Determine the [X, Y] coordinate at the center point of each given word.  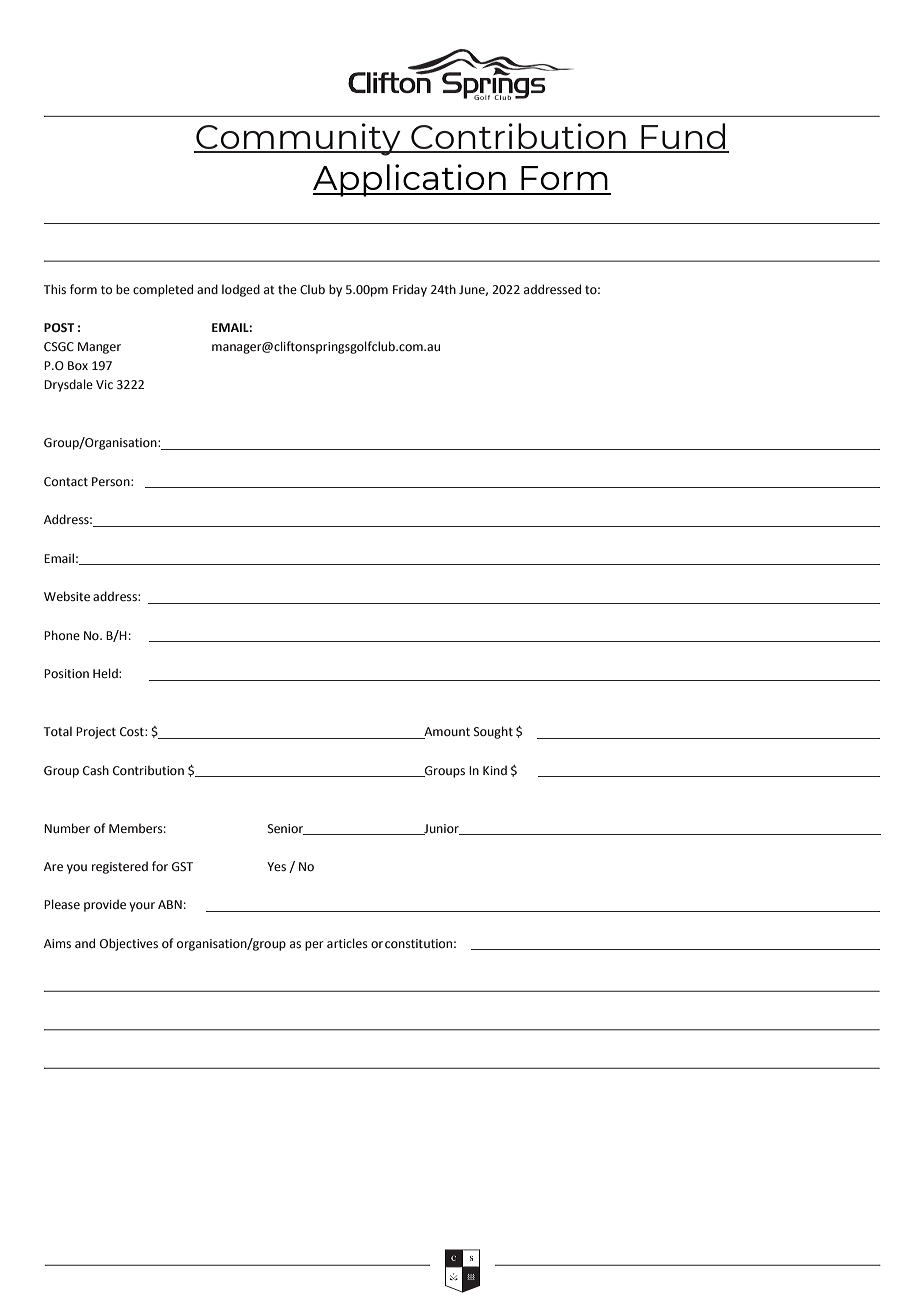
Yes [276, 867]
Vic [104, 384]
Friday [410, 290]
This [55, 289]
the [287, 289]
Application [410, 180]
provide [105, 905]
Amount [446, 733]
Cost [133, 732]
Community [298, 139]
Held [106, 673]
